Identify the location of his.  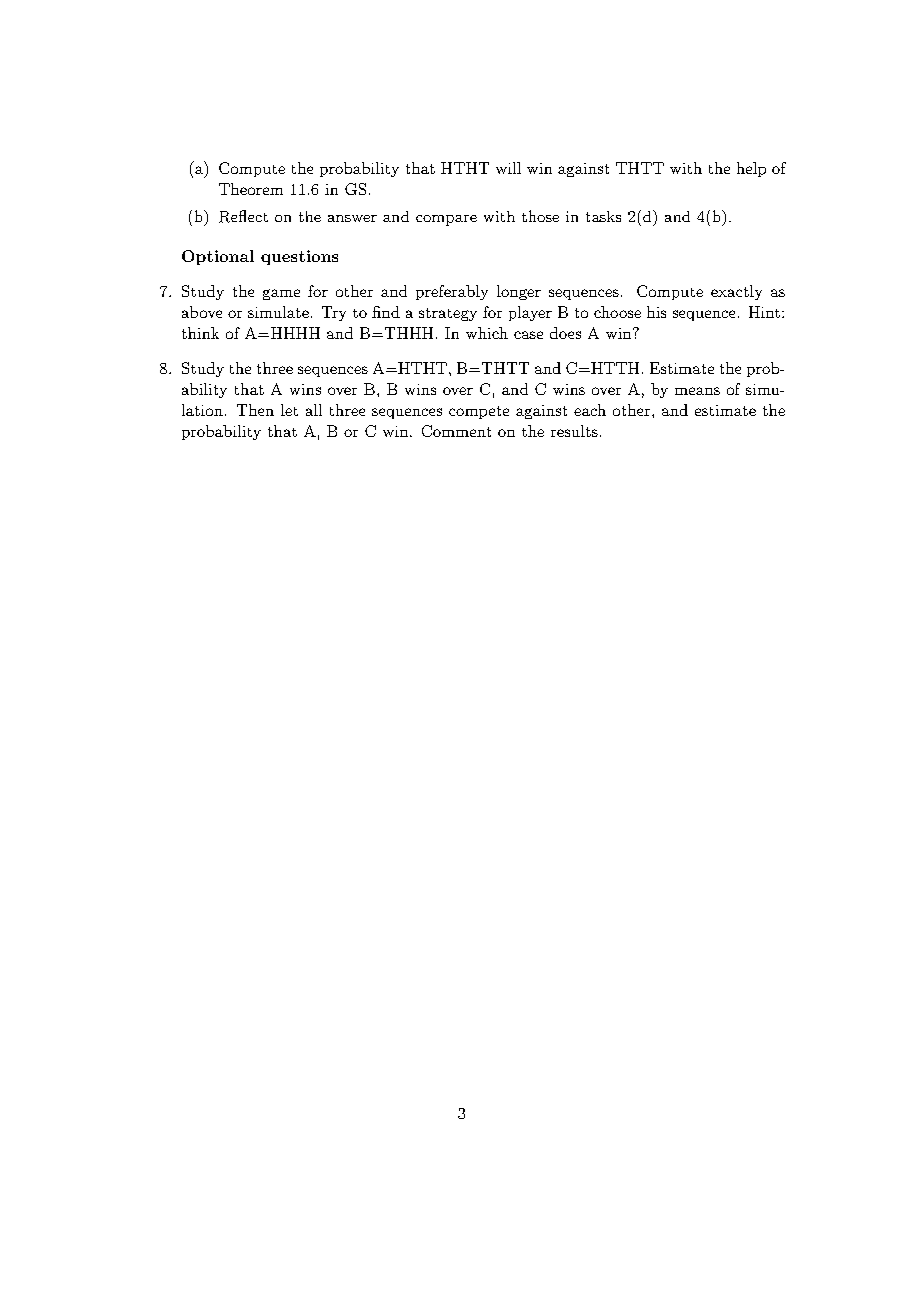
(656, 312).
